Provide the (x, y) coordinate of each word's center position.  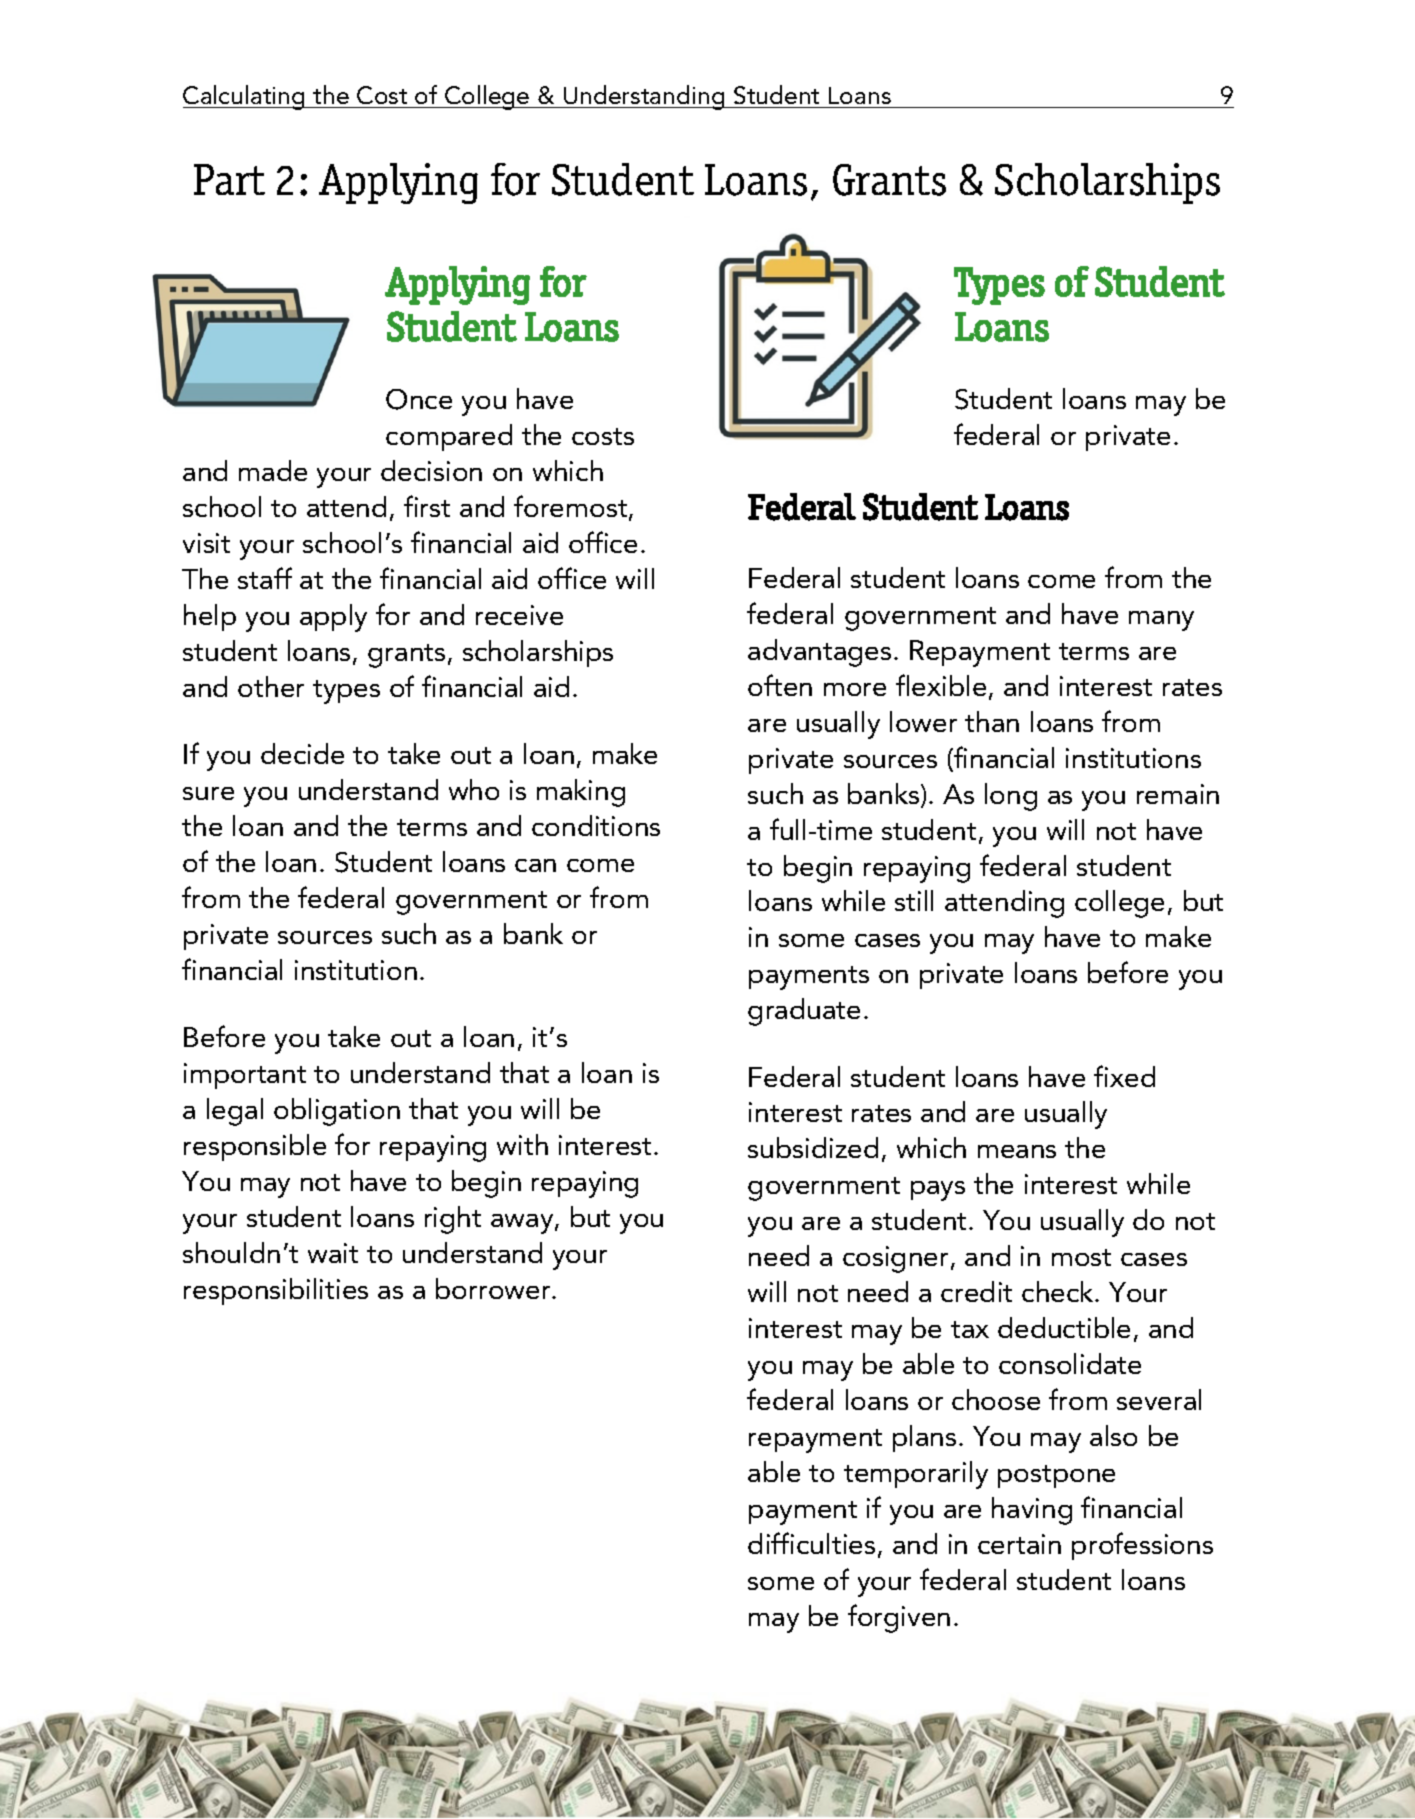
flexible (941, 685)
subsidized (813, 1147)
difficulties (811, 1543)
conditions (596, 825)
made (273, 470)
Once (419, 399)
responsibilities (276, 1291)
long (1011, 797)
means (1017, 1151)
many (1161, 621)
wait (333, 1253)
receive (519, 615)
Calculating (245, 97)
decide (302, 753)
